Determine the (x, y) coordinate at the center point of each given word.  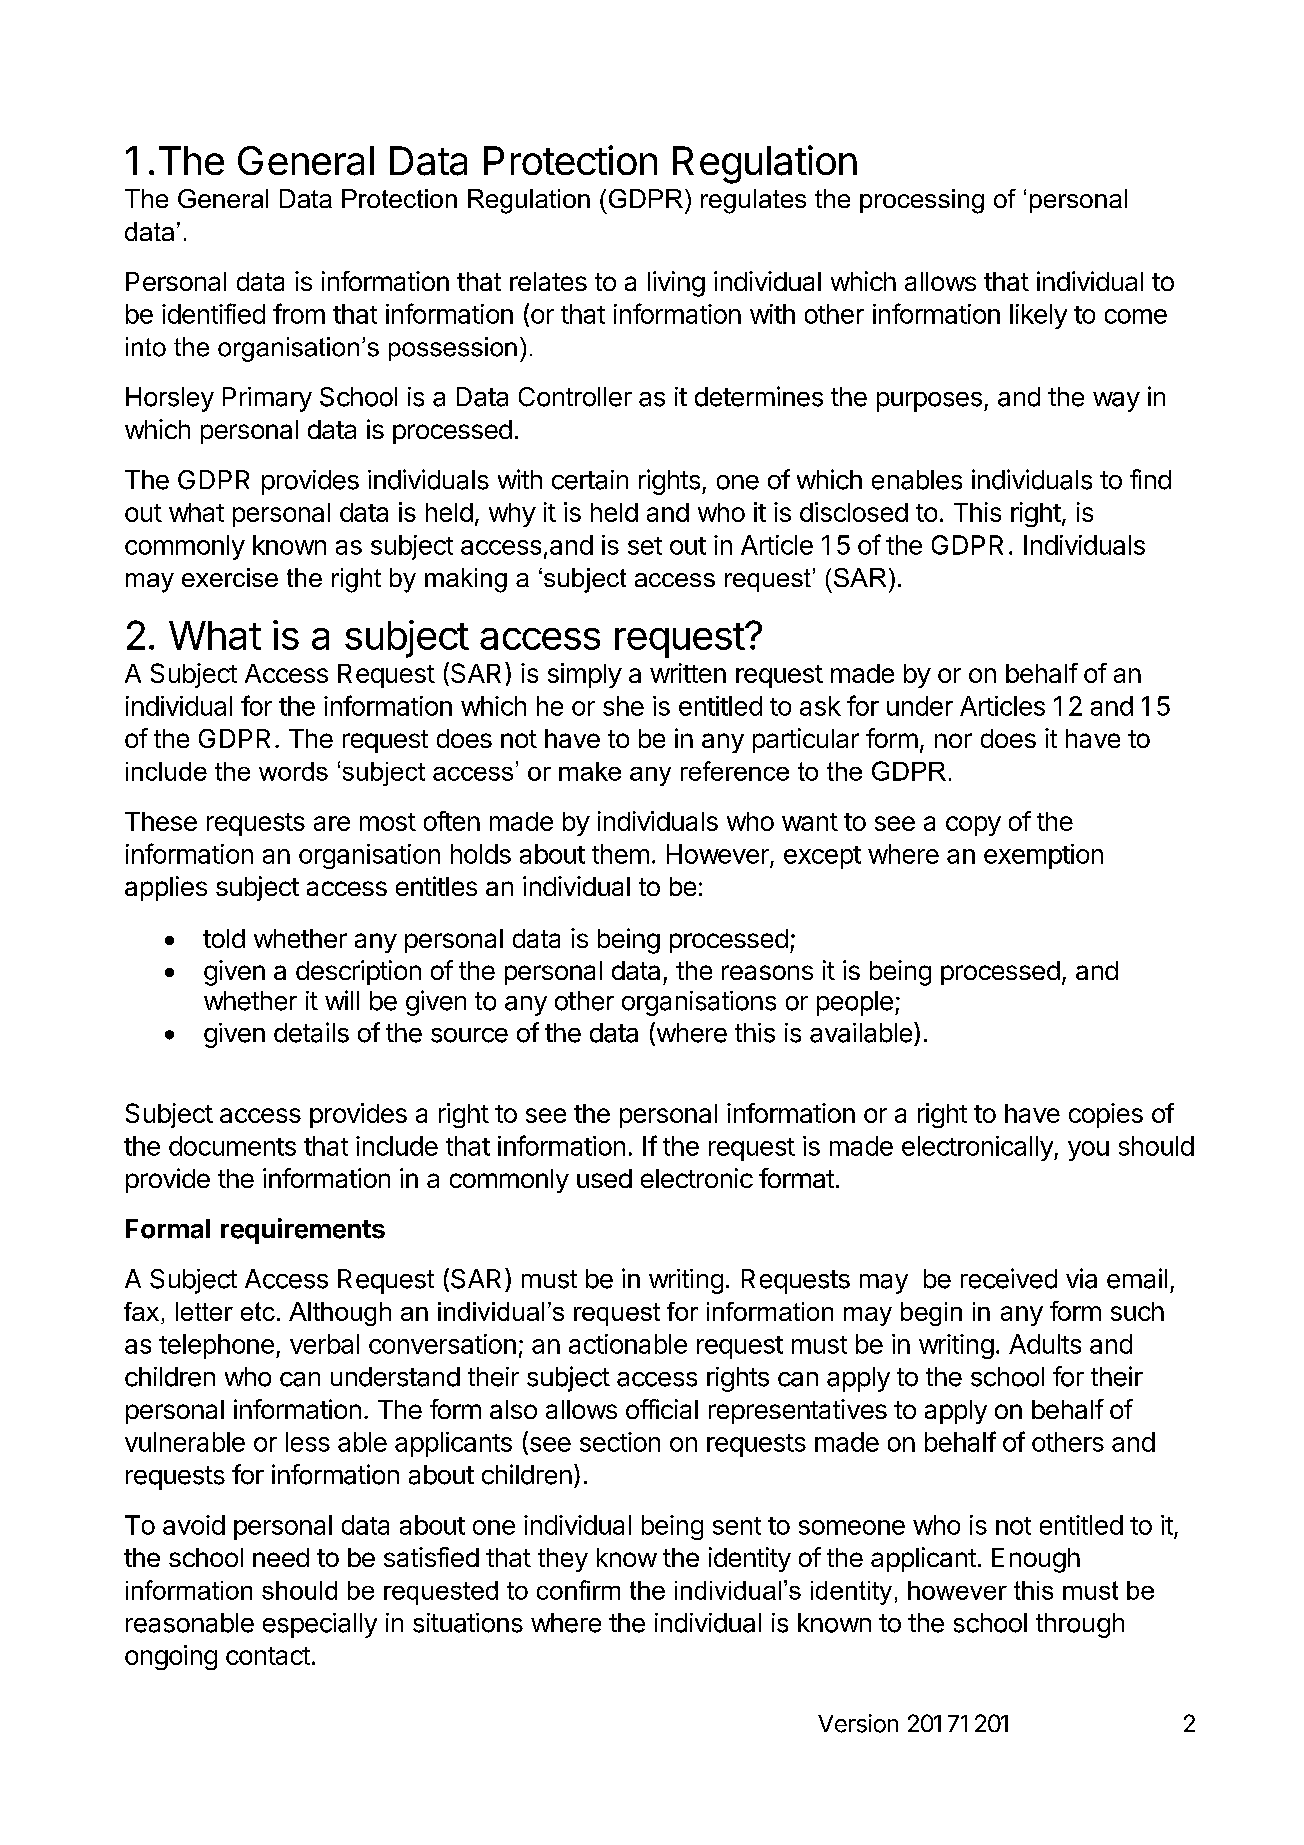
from (299, 313)
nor (953, 740)
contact (268, 1656)
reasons (767, 972)
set (645, 546)
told (224, 938)
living (676, 284)
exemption (1043, 856)
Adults (1045, 1344)
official (662, 1409)
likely (1038, 316)
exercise (230, 577)
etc (258, 1311)
